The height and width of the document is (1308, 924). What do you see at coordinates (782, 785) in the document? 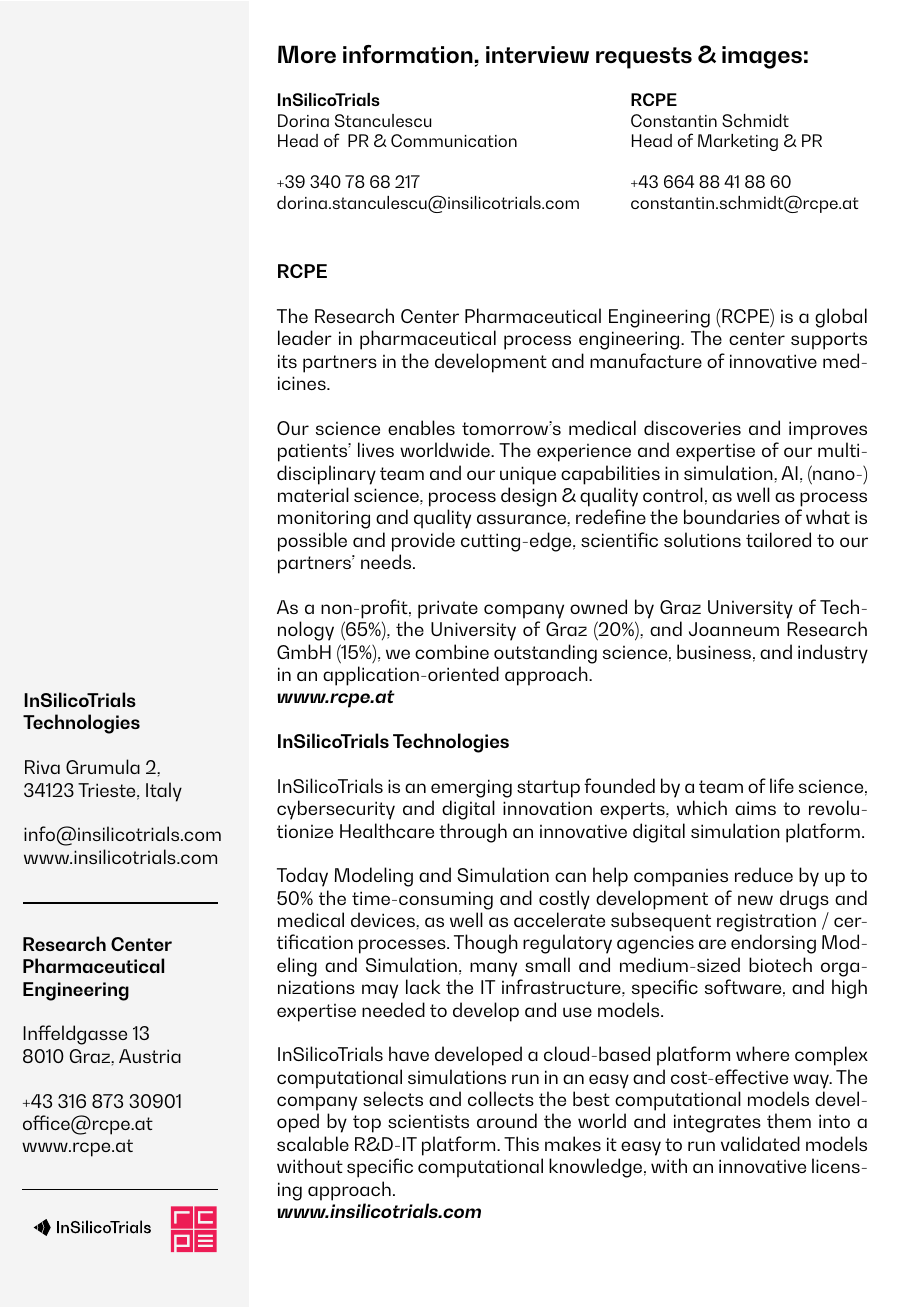
I see `life` at bounding box center [782, 785].
